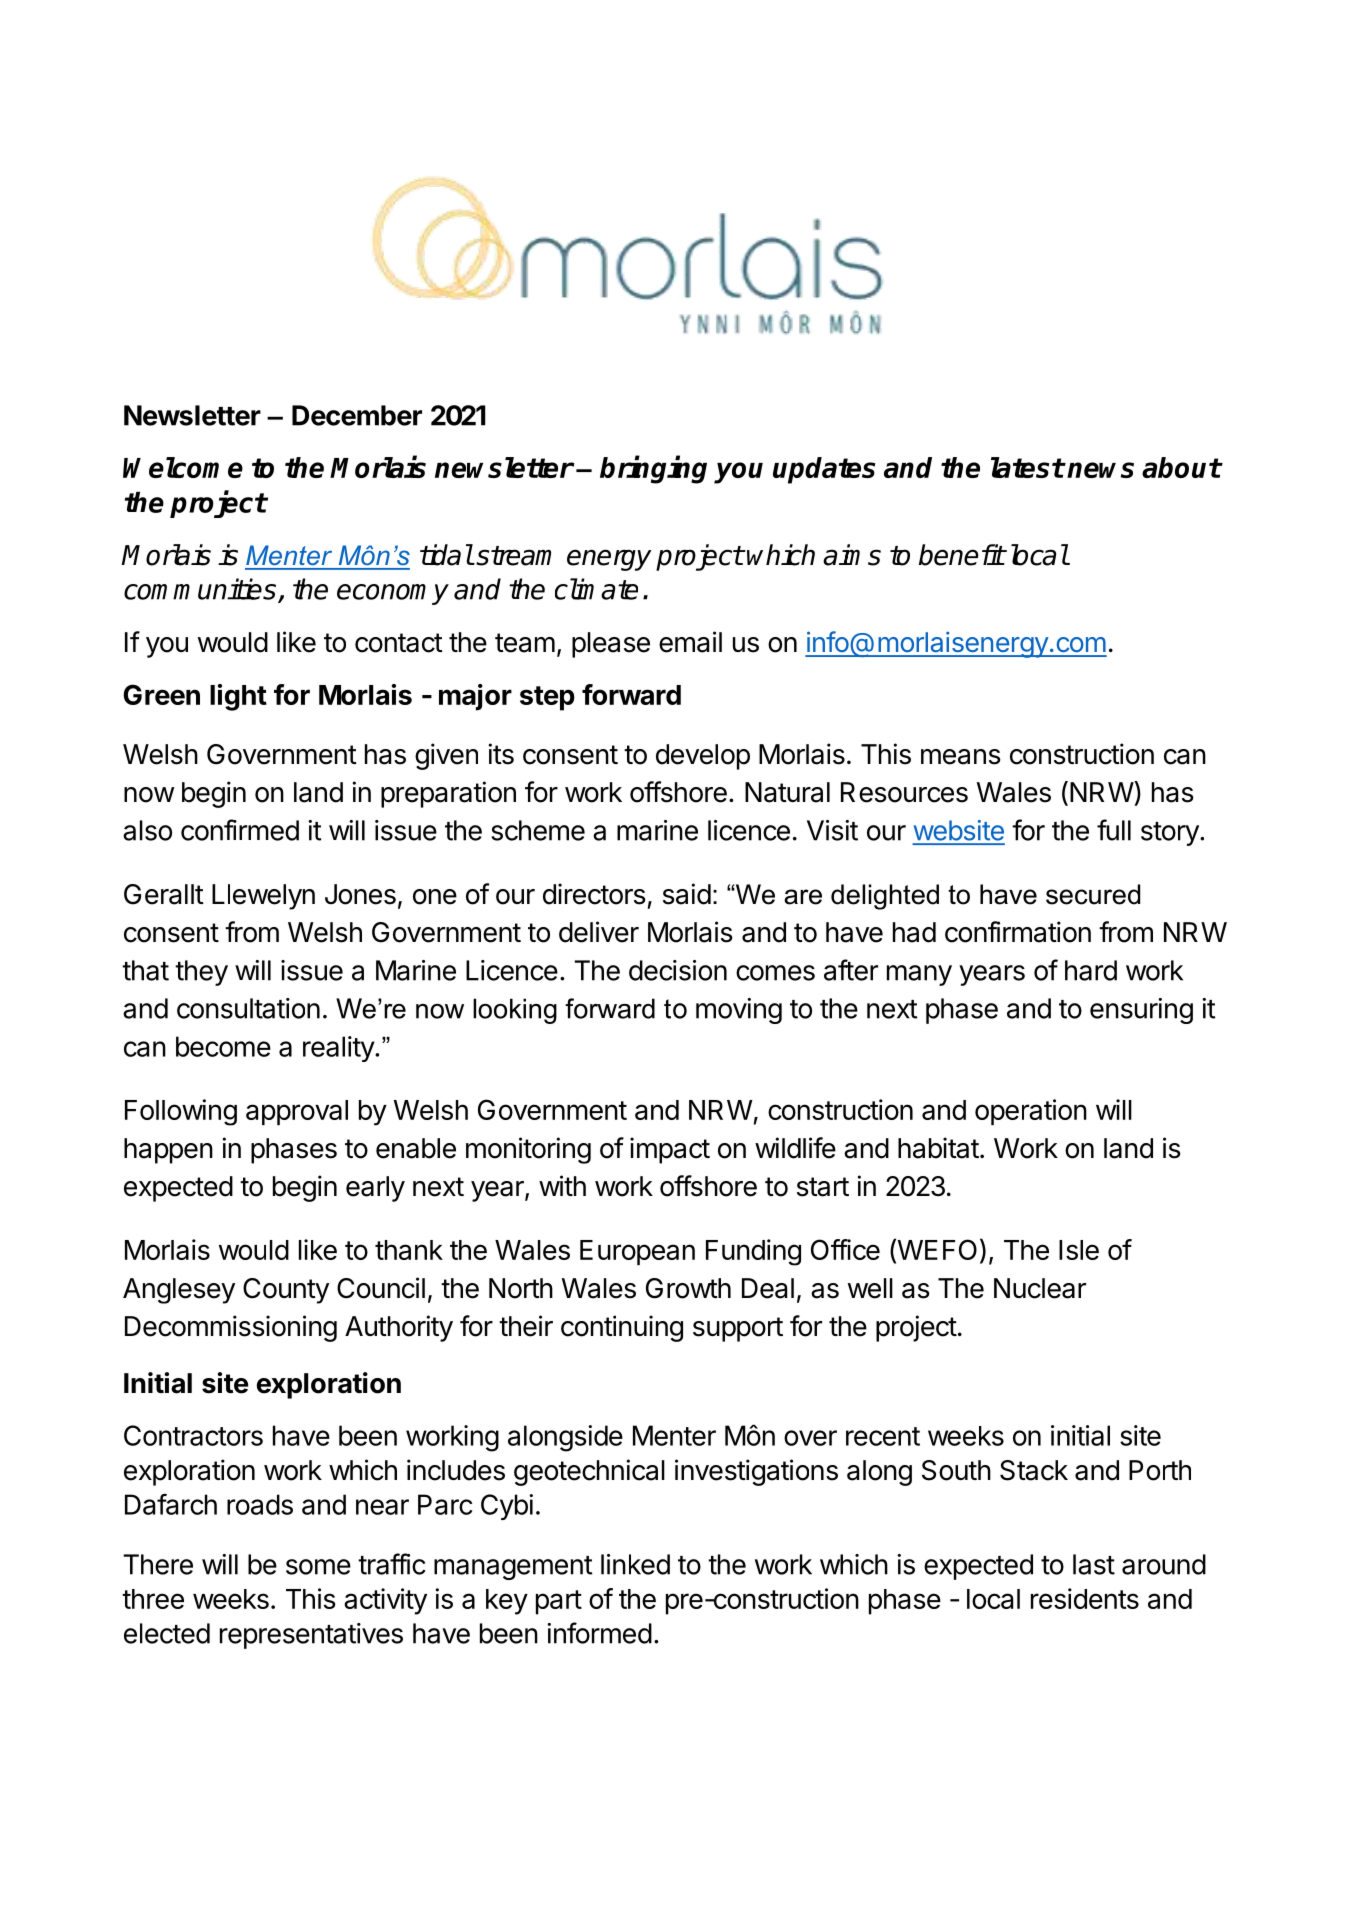 This screenshot has width=1350, height=1910. What do you see at coordinates (318, 1567) in the screenshot?
I see `some` at bounding box center [318, 1567].
